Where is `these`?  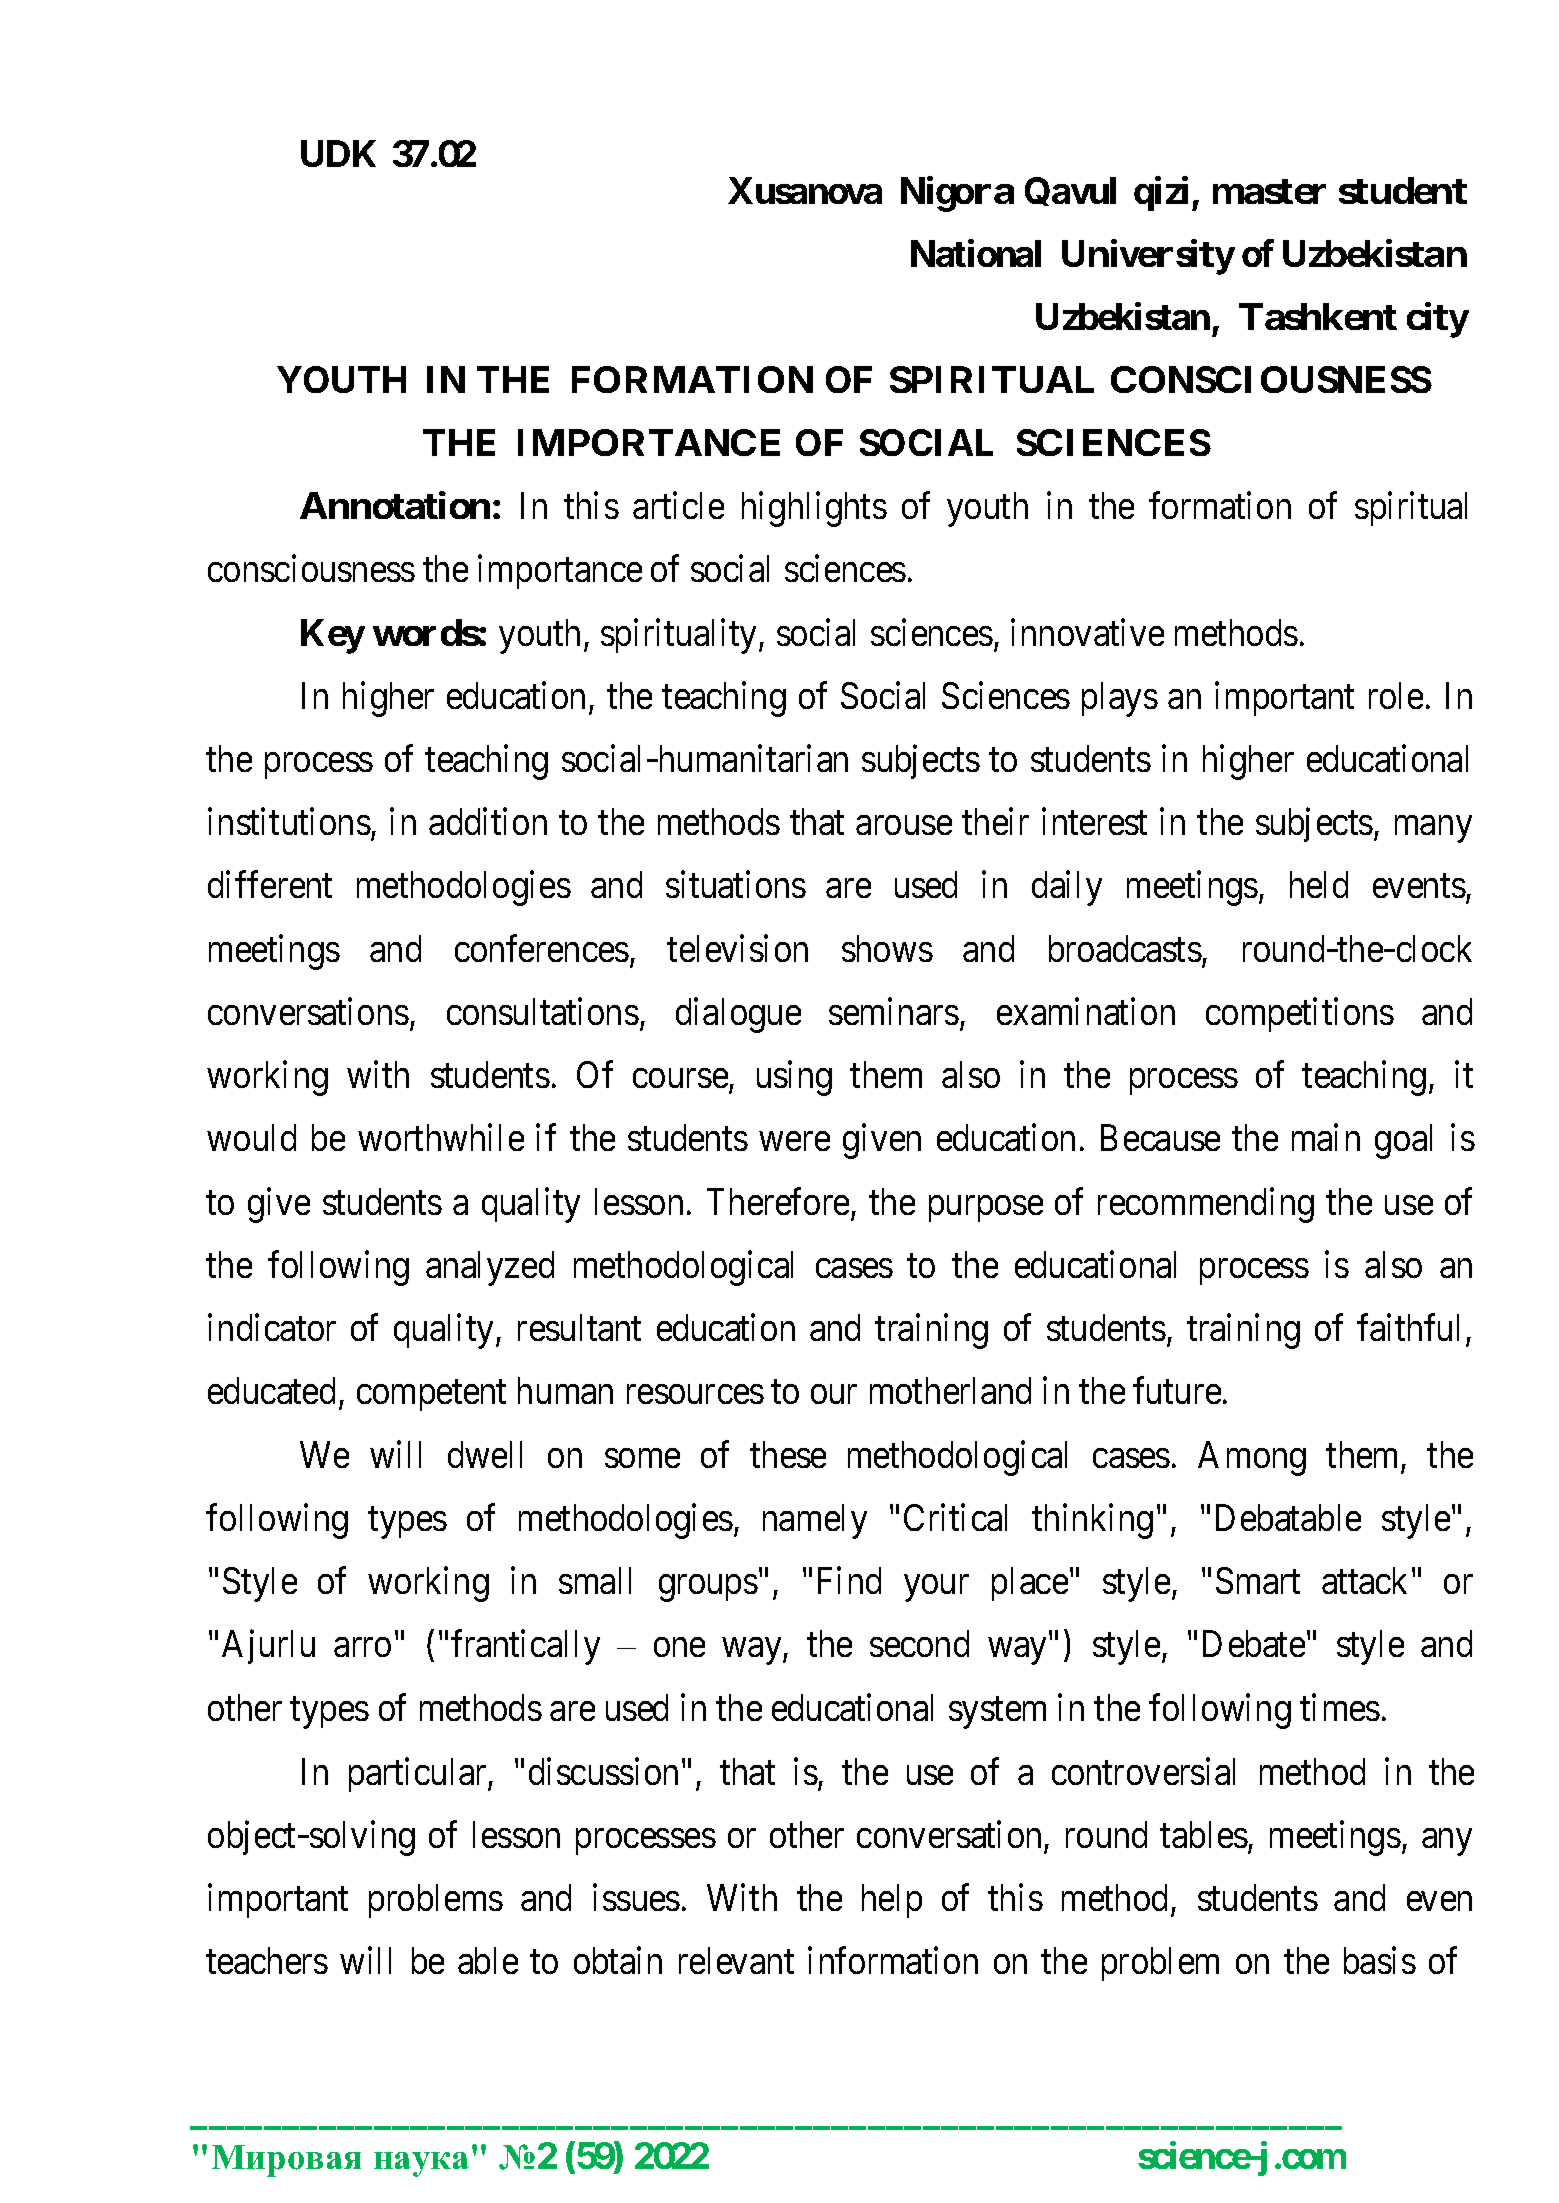
these is located at coordinates (788, 1454).
